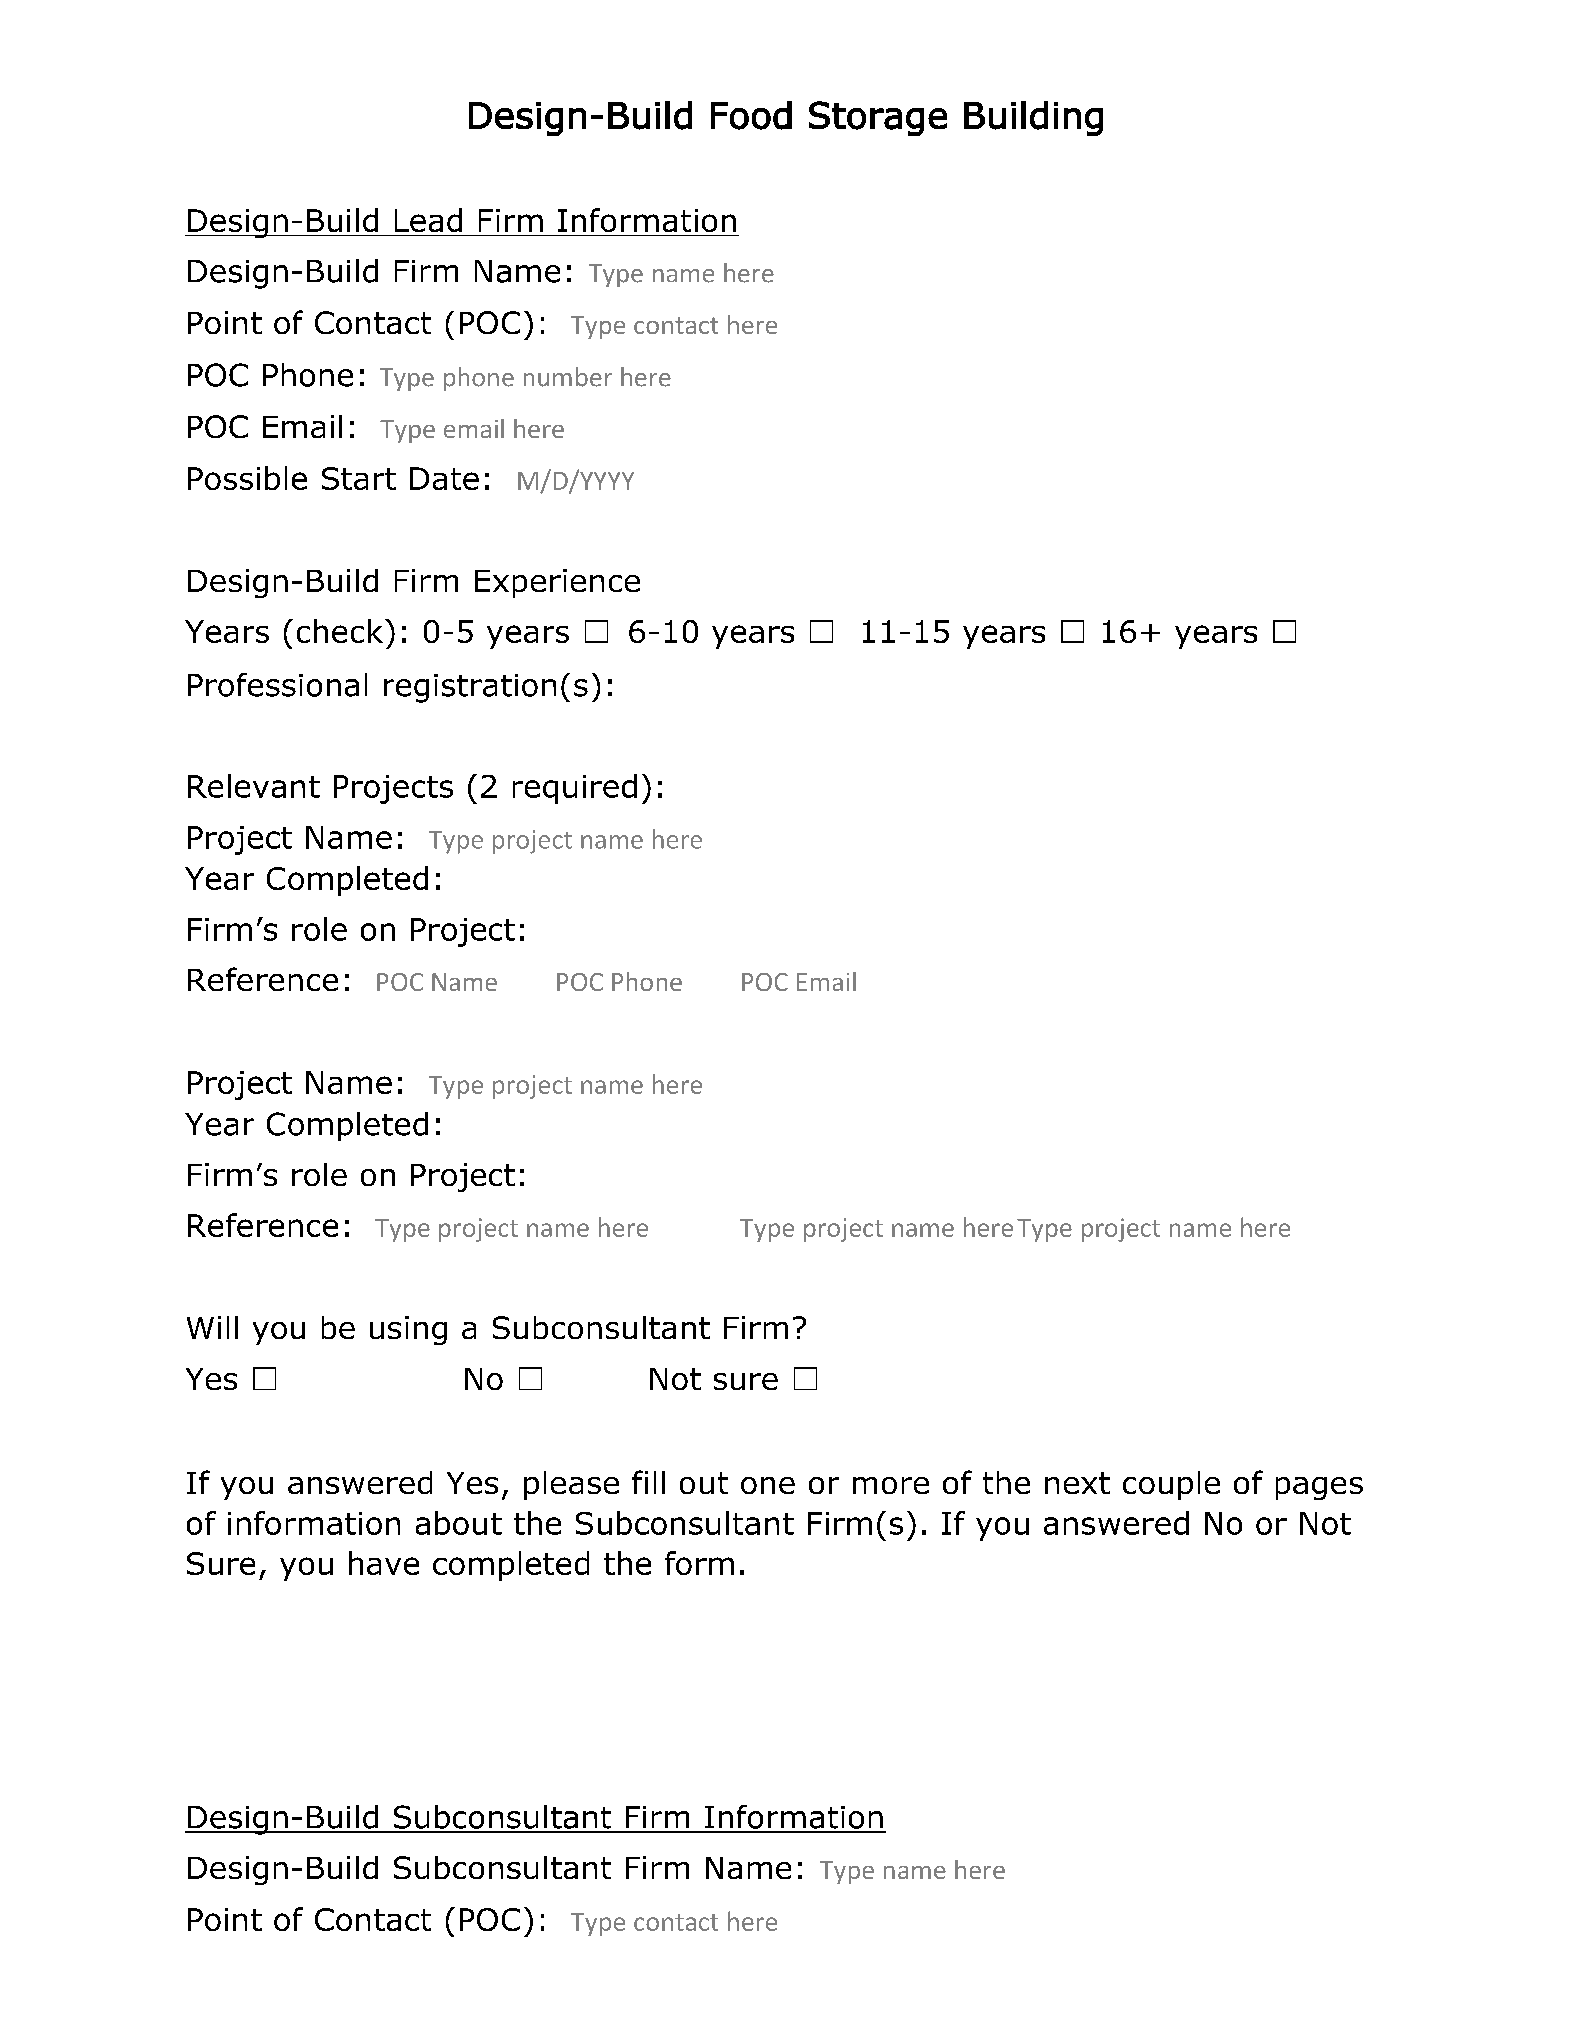 The width and height of the screenshot is (1572, 2034). What do you see at coordinates (1171, 1485) in the screenshot?
I see `couple` at bounding box center [1171, 1485].
